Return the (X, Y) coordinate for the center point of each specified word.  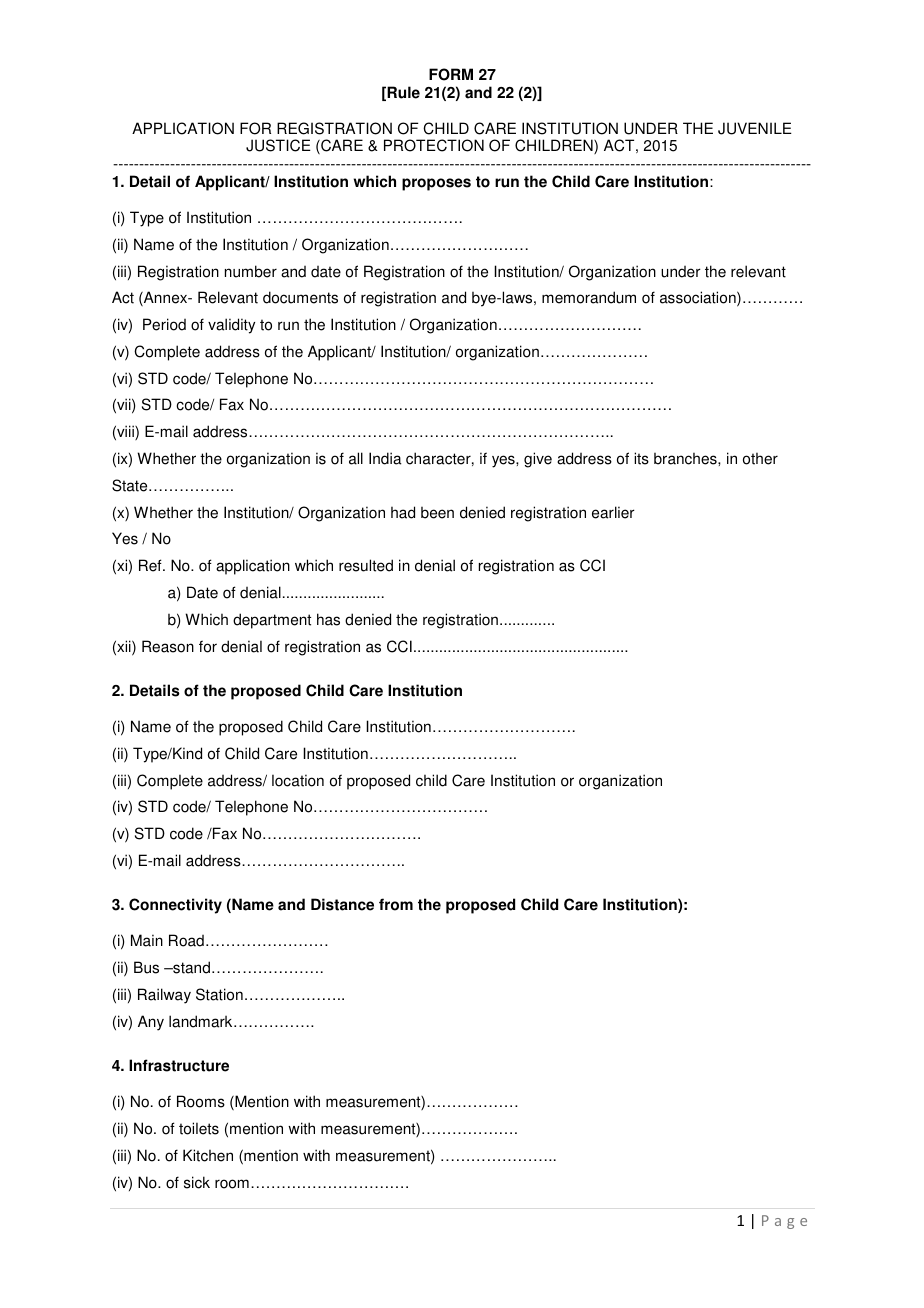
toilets (199, 1128)
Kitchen (208, 1155)
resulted (366, 565)
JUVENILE (755, 128)
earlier (613, 512)
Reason (168, 646)
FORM (451, 74)
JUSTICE (278, 145)
